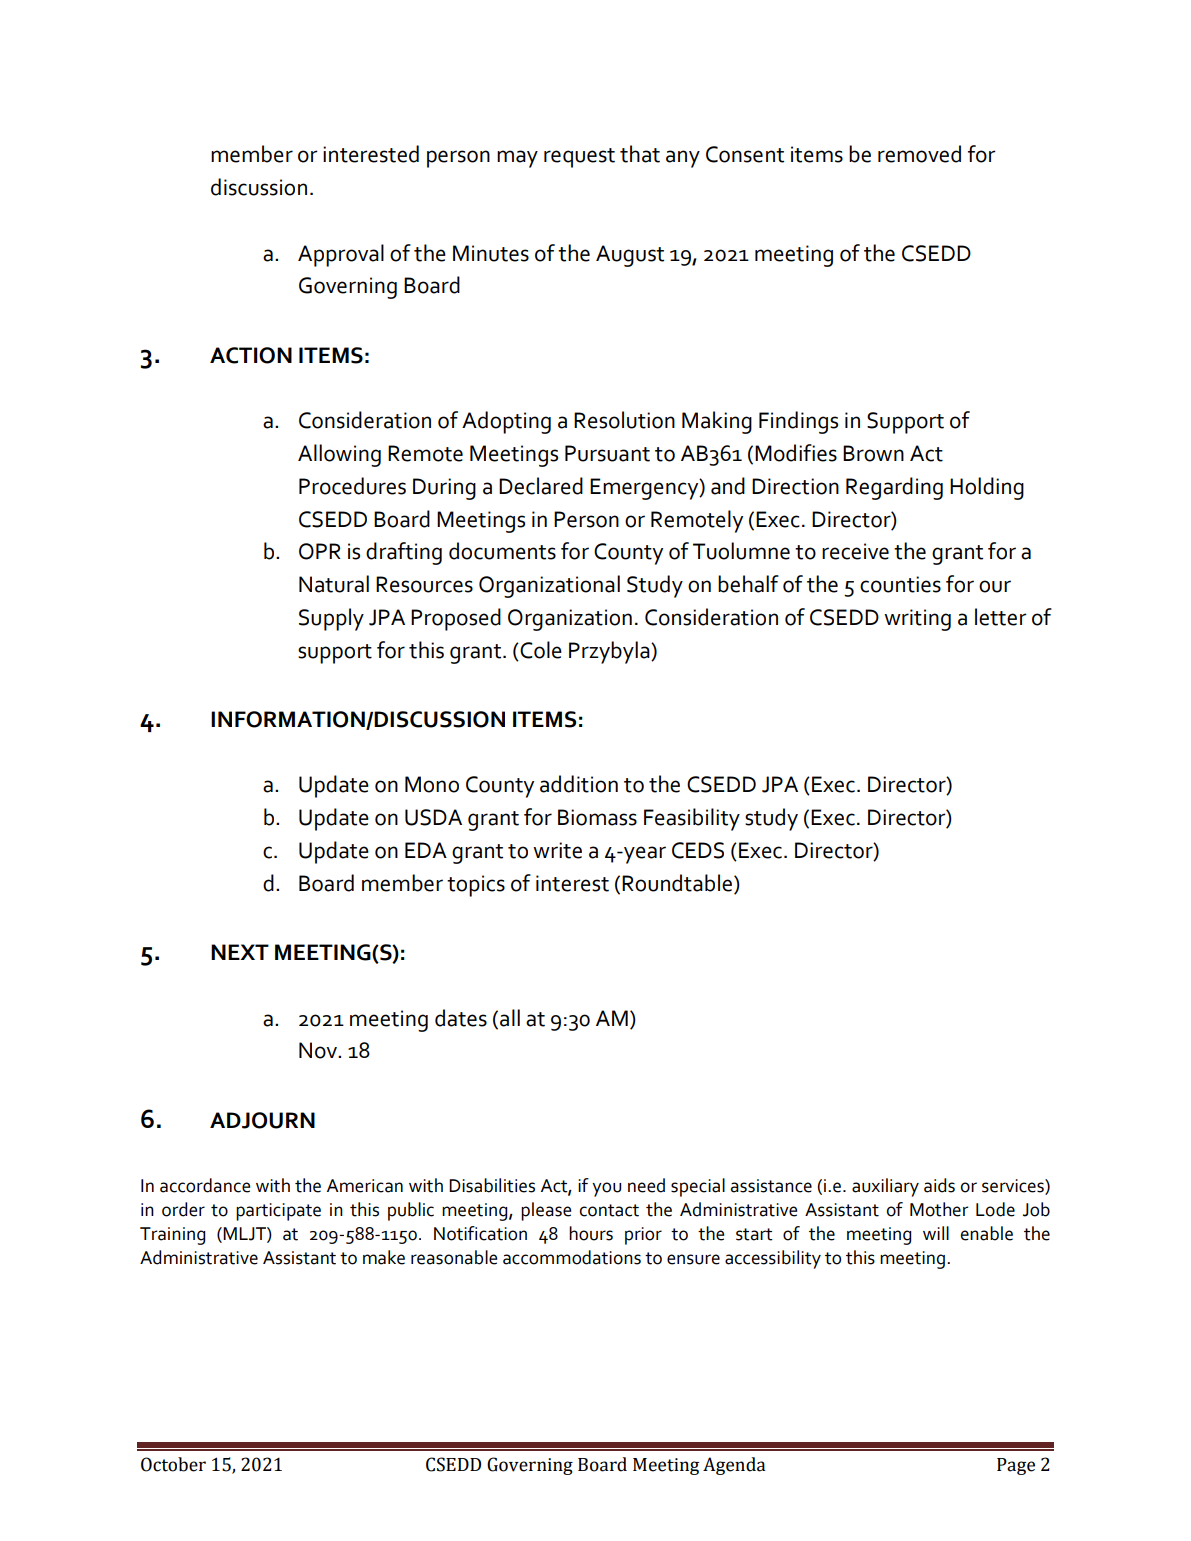  Describe the element at coordinates (919, 154) in the document. I see `removed` at that location.
